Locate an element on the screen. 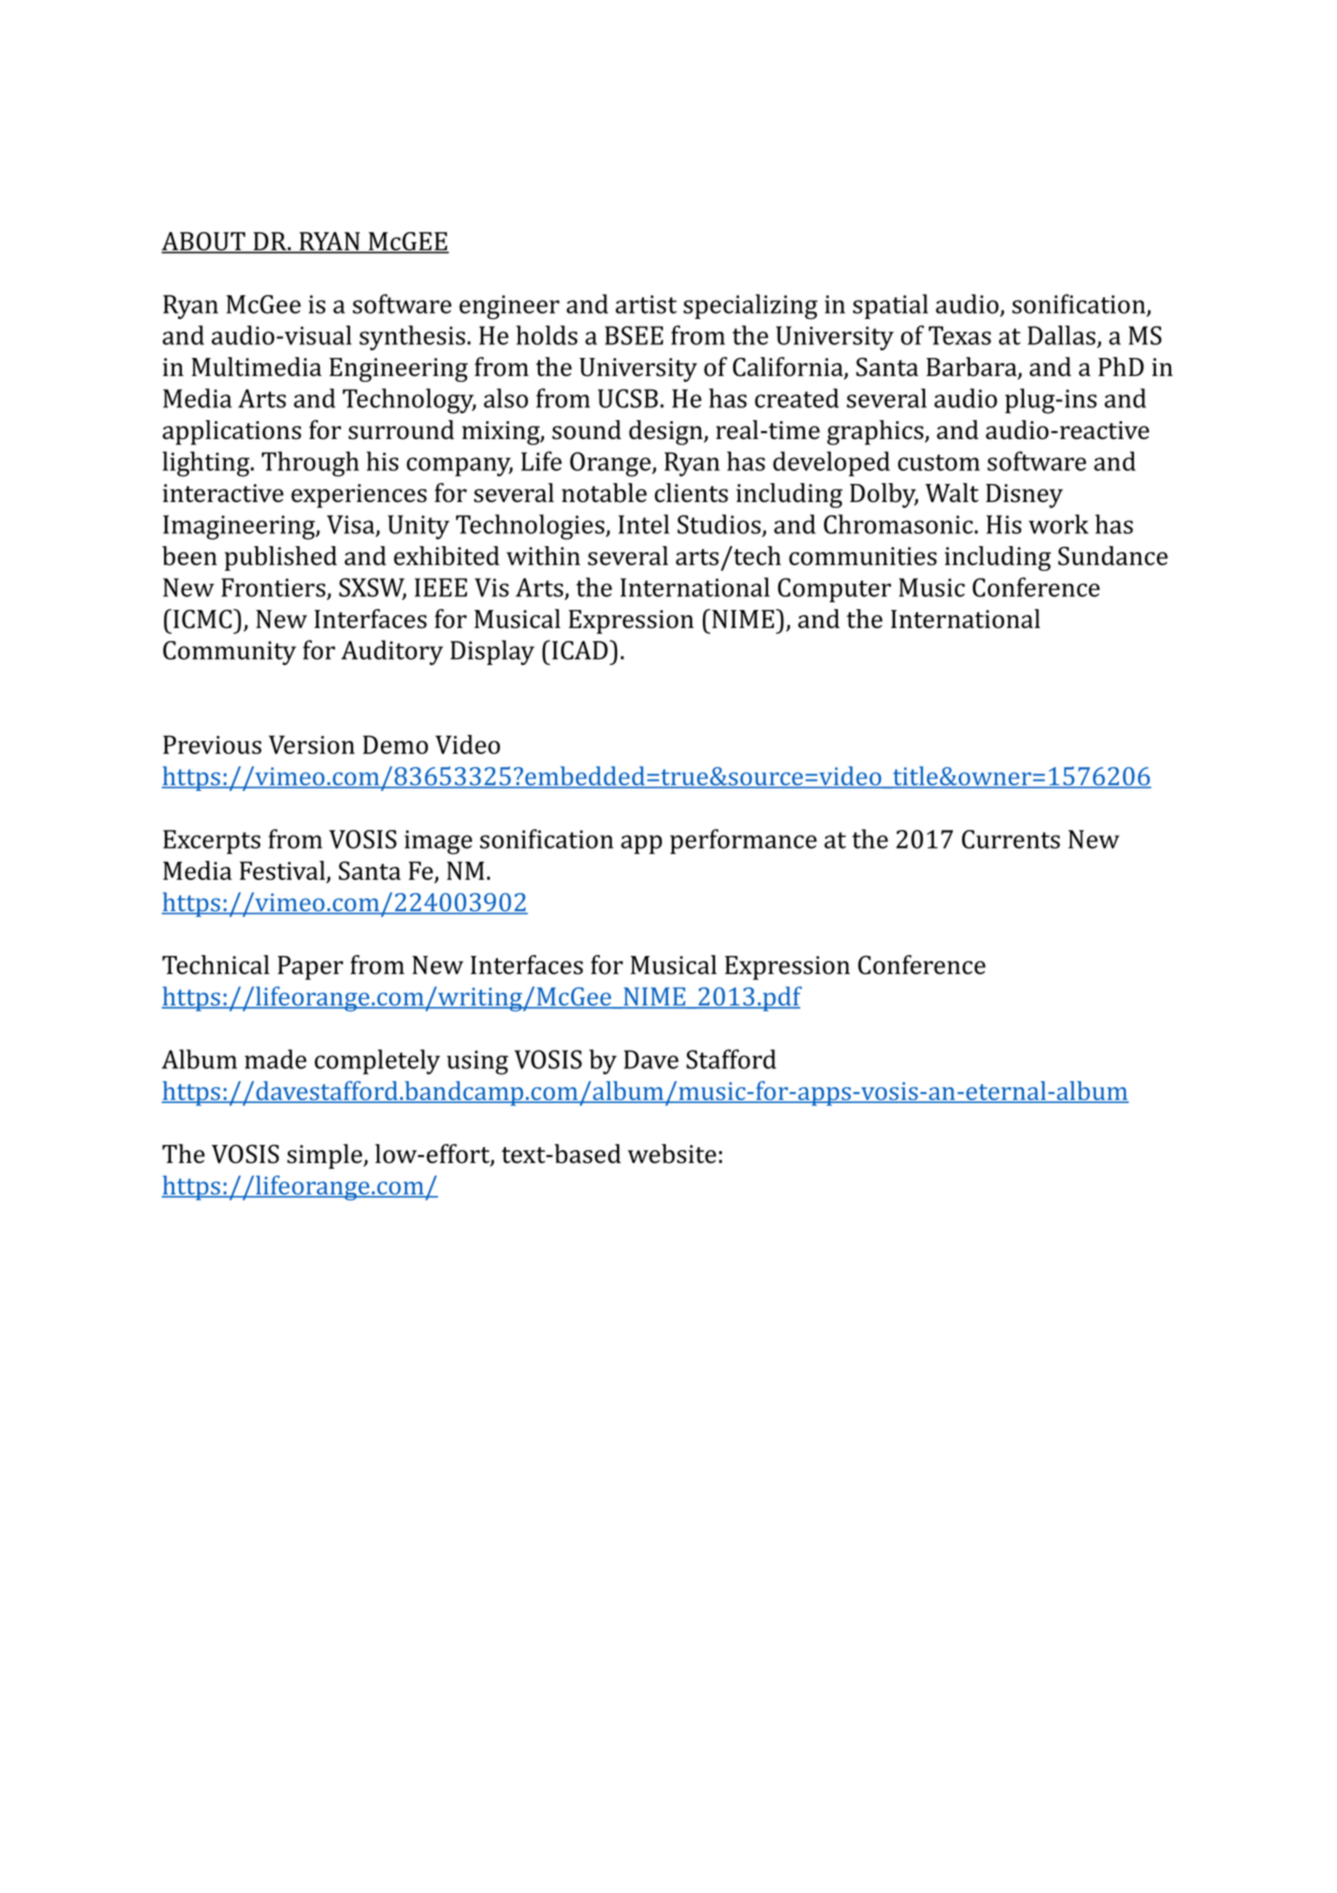  using is located at coordinates (477, 1062).
